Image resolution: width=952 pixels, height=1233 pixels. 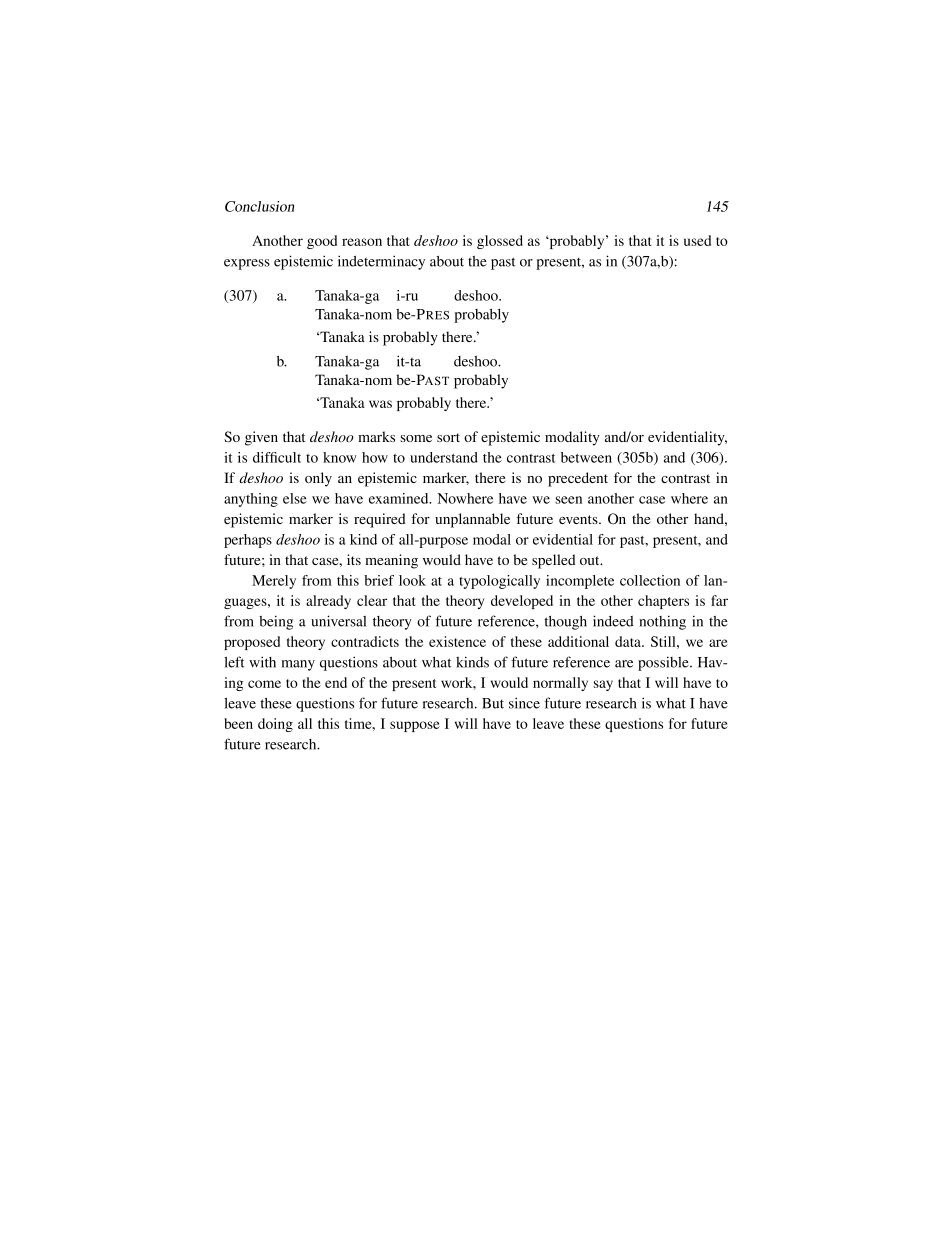 What do you see at coordinates (248, 541) in the screenshot?
I see `perhaps` at bounding box center [248, 541].
